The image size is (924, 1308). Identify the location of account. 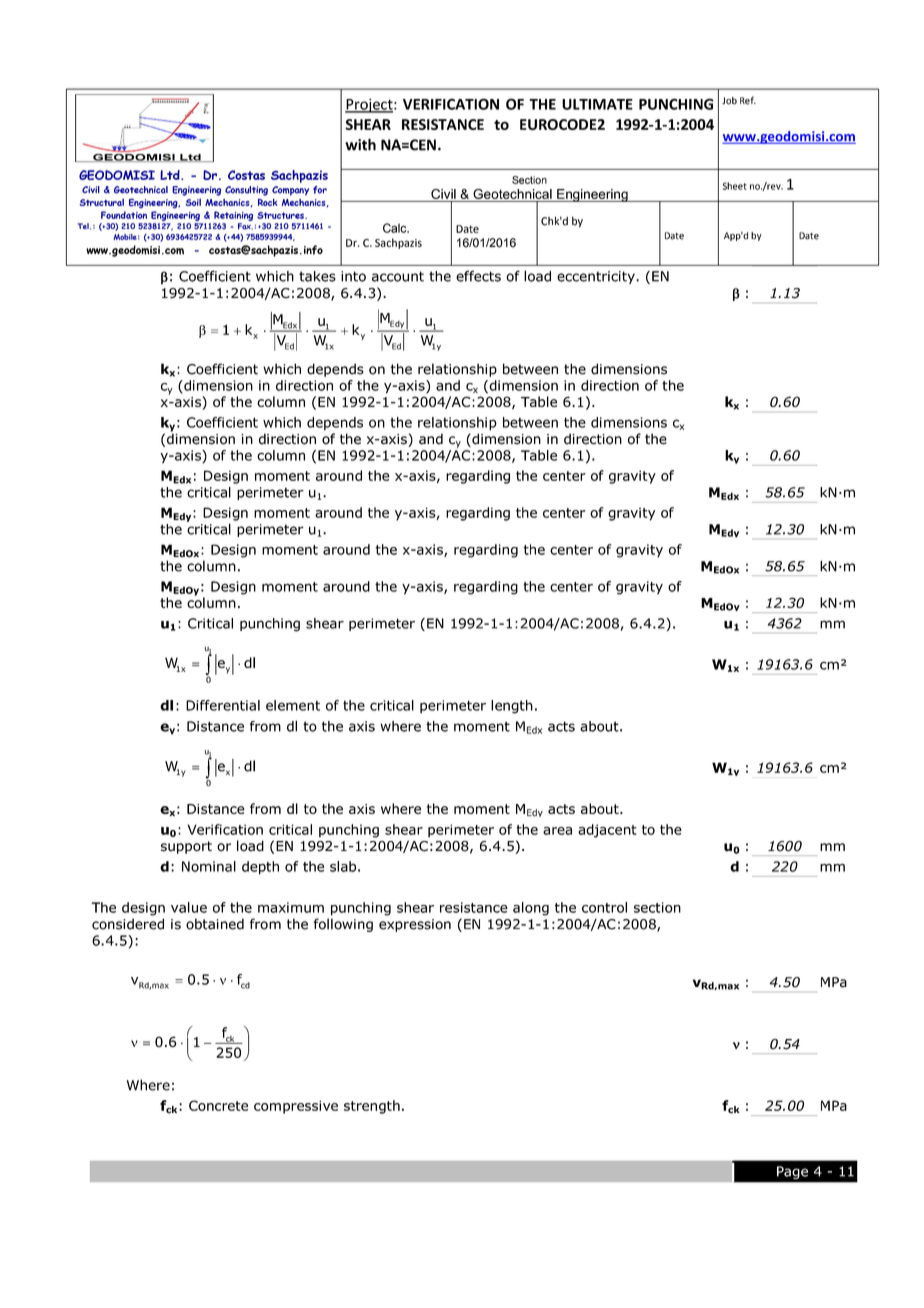
(398, 276).
